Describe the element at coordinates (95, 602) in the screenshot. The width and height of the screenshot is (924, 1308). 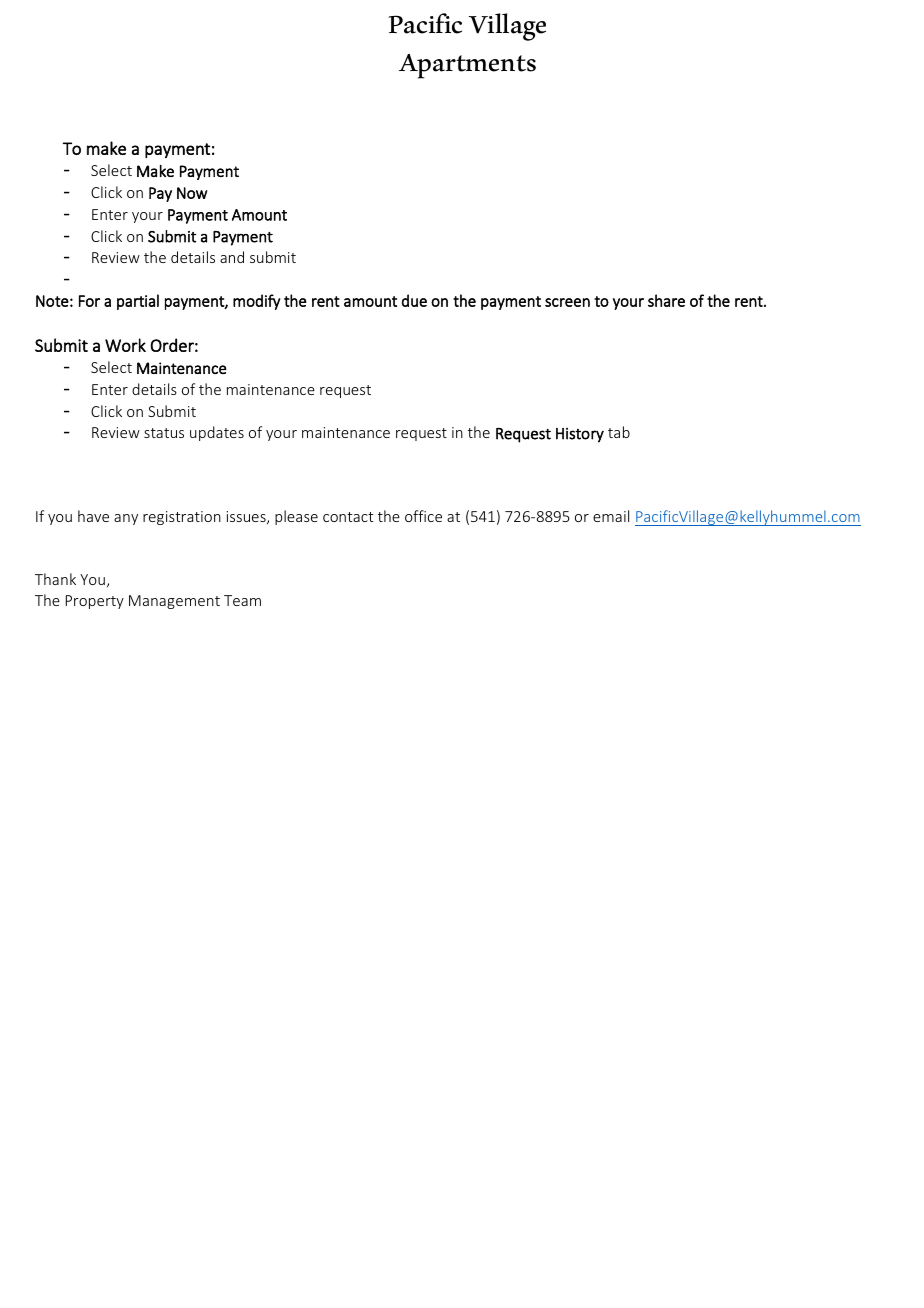
I see `Property` at that location.
